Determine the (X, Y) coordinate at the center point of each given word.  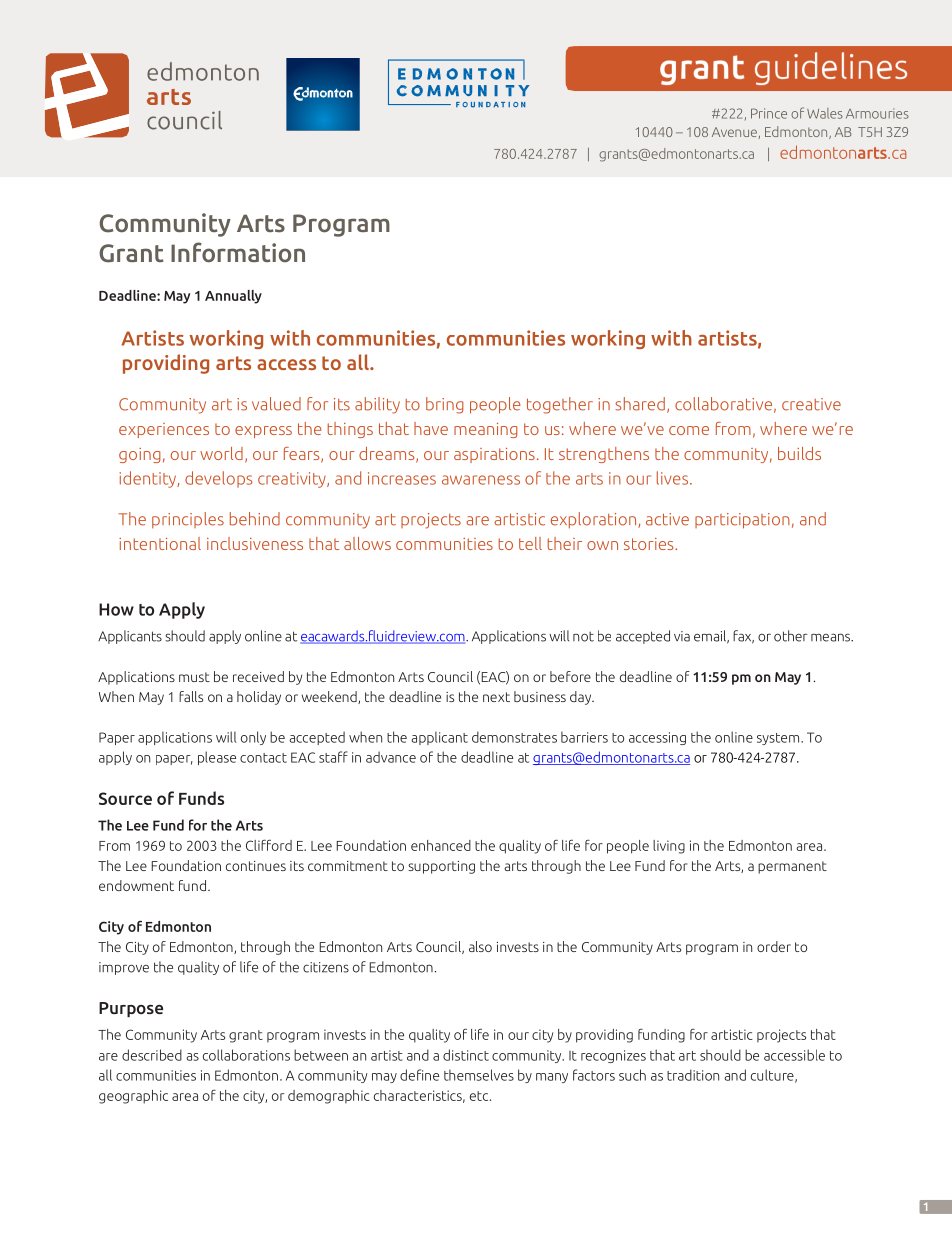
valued (276, 404)
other (791, 636)
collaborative (723, 404)
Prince (769, 113)
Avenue (735, 133)
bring (445, 405)
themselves (479, 1075)
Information (238, 252)
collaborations (246, 1055)
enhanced (441, 845)
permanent (792, 867)
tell (530, 543)
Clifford (269, 845)
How (116, 609)
